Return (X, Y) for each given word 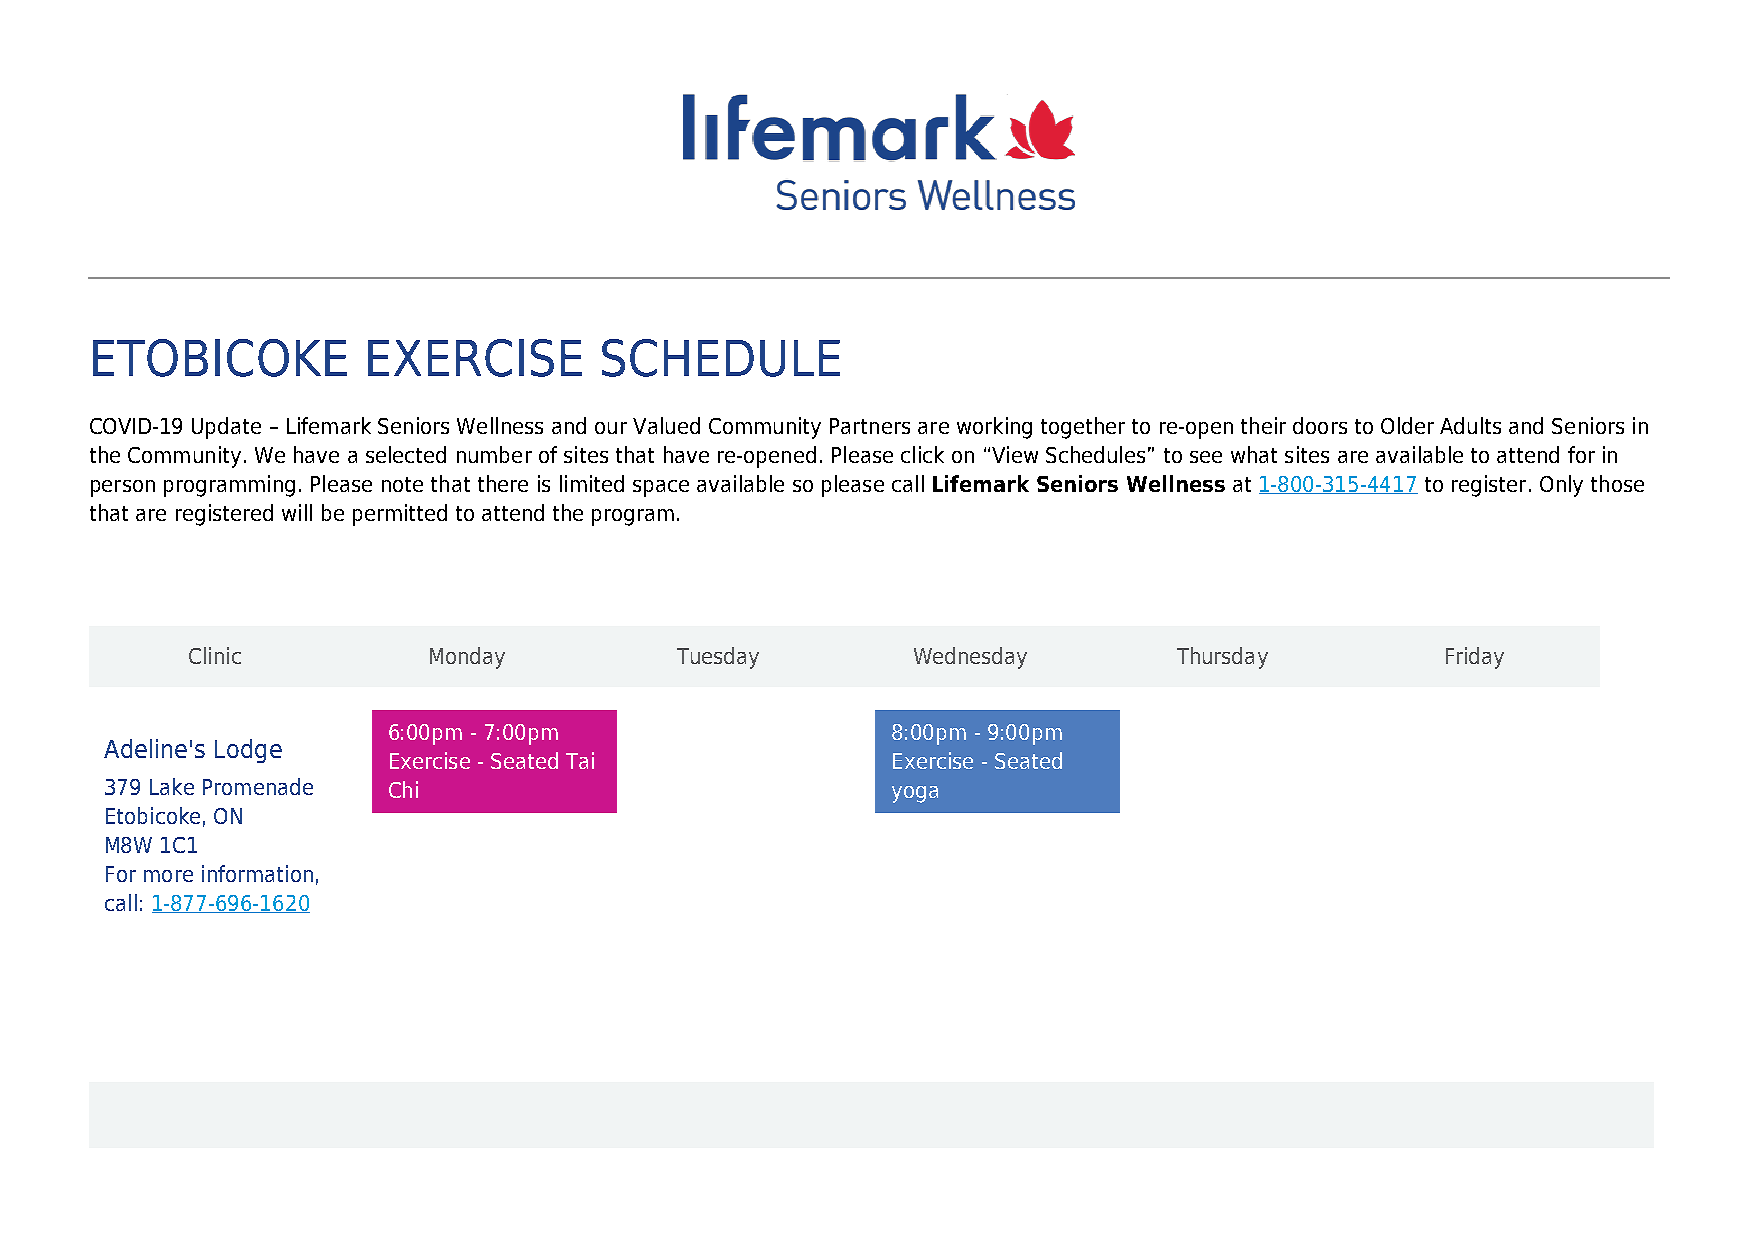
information (257, 873)
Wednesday (970, 658)
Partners (870, 426)
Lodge (248, 751)
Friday (1475, 658)
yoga (915, 794)
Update (226, 428)
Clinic (215, 655)
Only (1561, 486)
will (297, 512)
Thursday (1222, 658)
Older (1407, 425)
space (661, 488)
